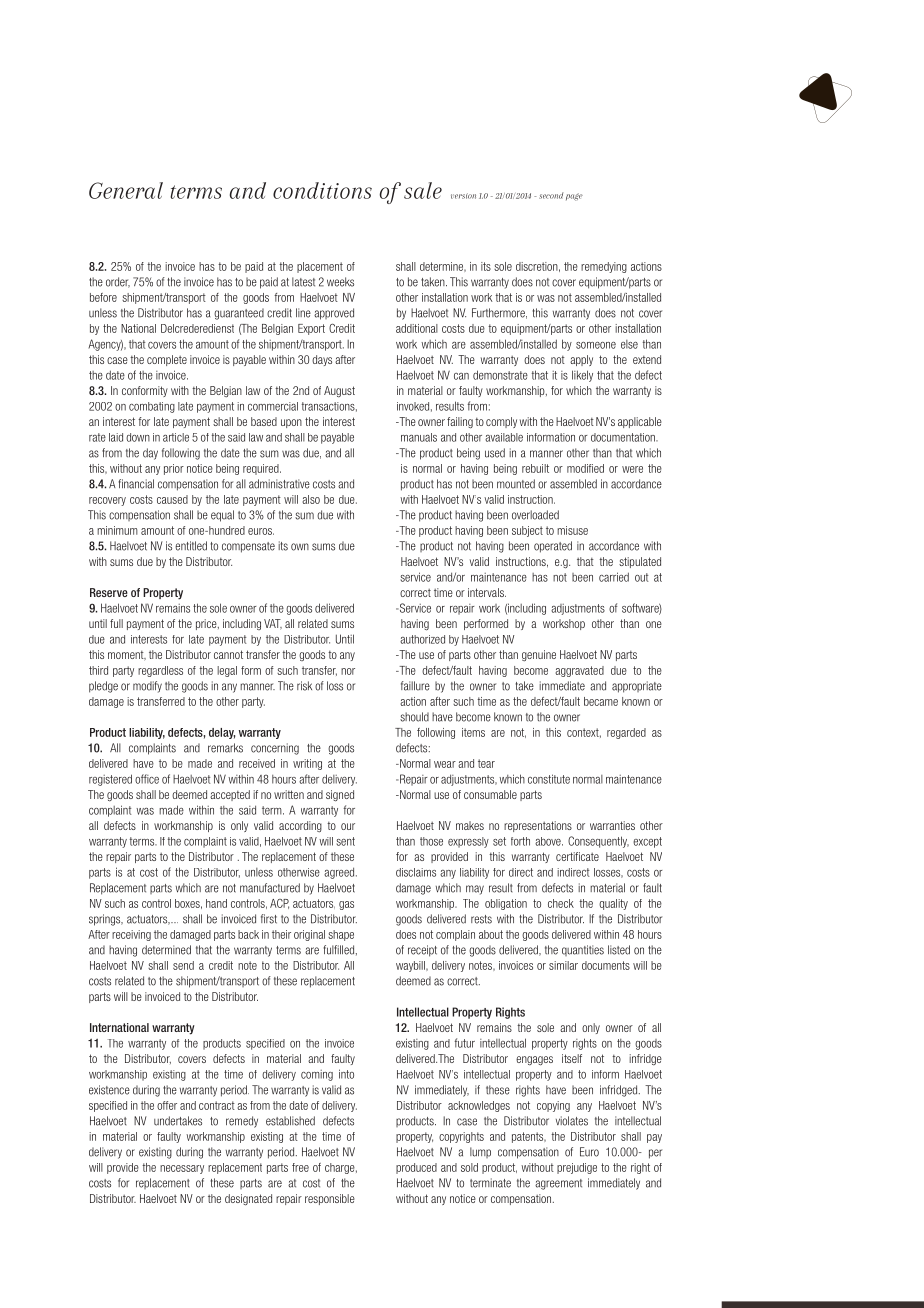 The height and width of the screenshot is (1308, 924). Describe the element at coordinates (416, 1168) in the screenshot. I see `produced` at that location.
